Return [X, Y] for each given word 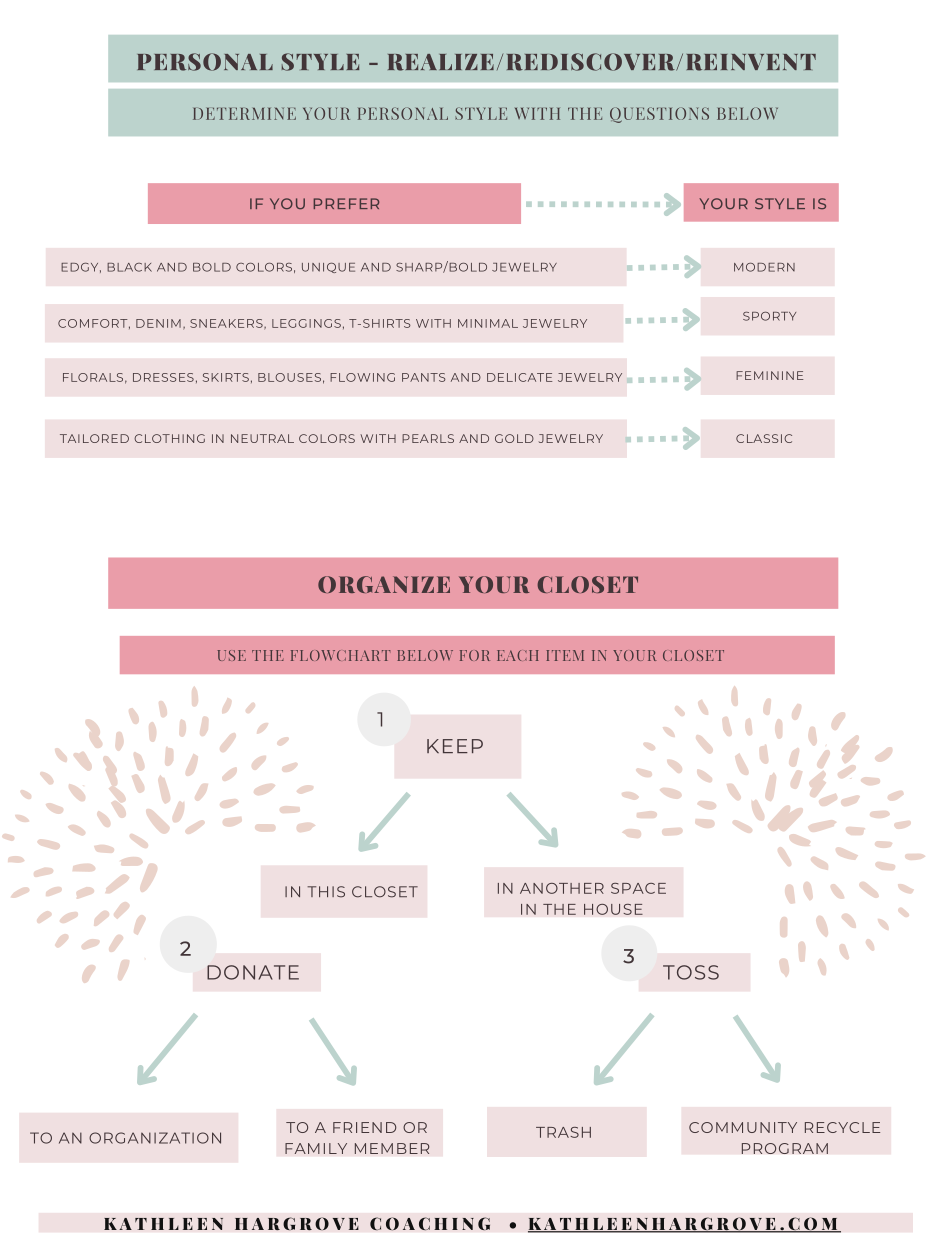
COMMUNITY [743, 1127]
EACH [518, 655]
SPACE [638, 888]
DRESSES [163, 377]
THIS [326, 892]
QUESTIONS [659, 115]
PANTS [424, 377]
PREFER [346, 203]
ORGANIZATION [155, 1138]
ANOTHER [562, 888]
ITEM [565, 655]
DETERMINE [244, 114]
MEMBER [392, 1148]
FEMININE [769, 375]
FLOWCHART [341, 655]
